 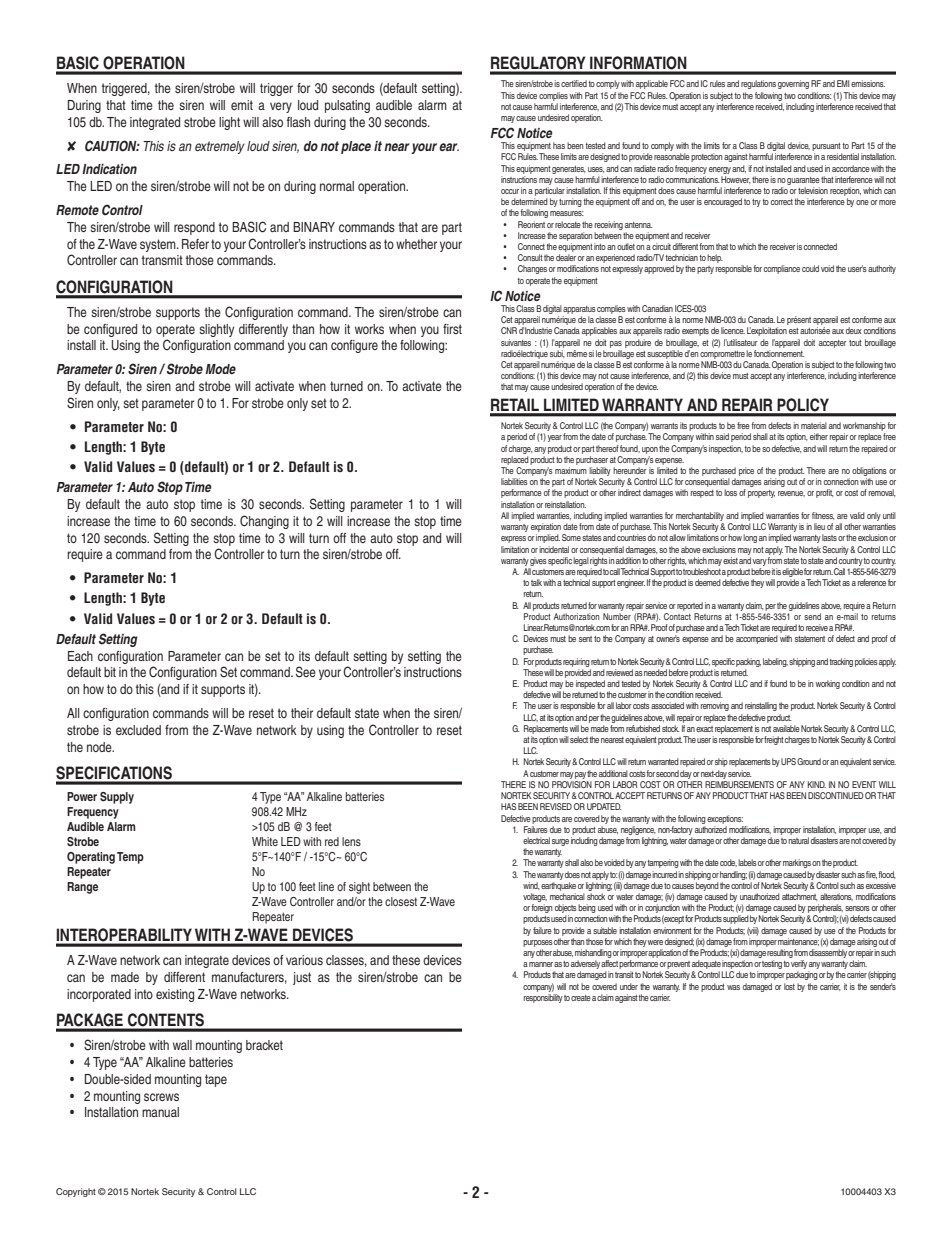 What do you see at coordinates (220, 147) in the screenshot?
I see `extremely` at bounding box center [220, 147].
